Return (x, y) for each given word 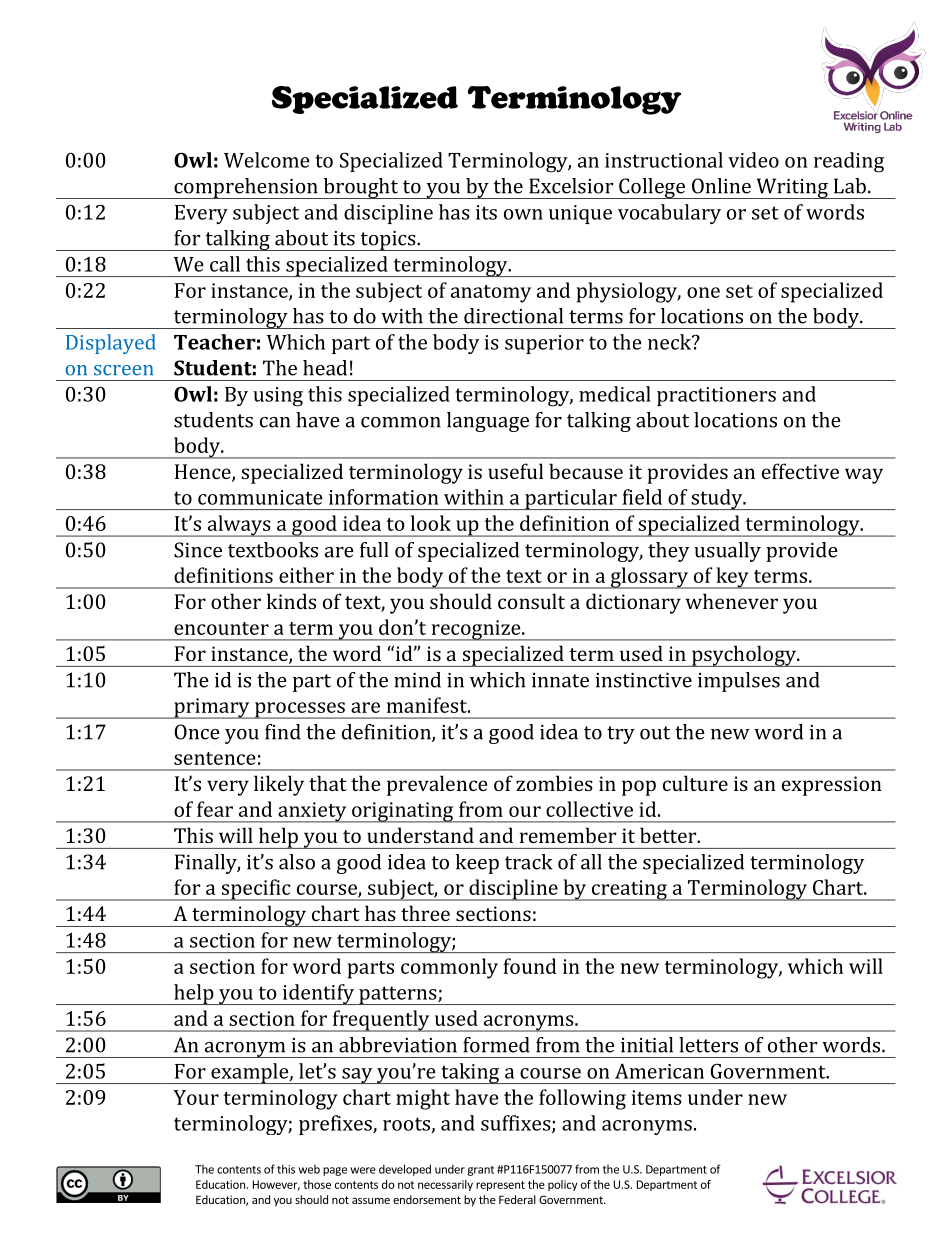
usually (727, 552)
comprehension (246, 188)
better (669, 835)
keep (477, 864)
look (431, 523)
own (523, 214)
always (239, 526)
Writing (792, 188)
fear (215, 809)
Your (196, 1097)
